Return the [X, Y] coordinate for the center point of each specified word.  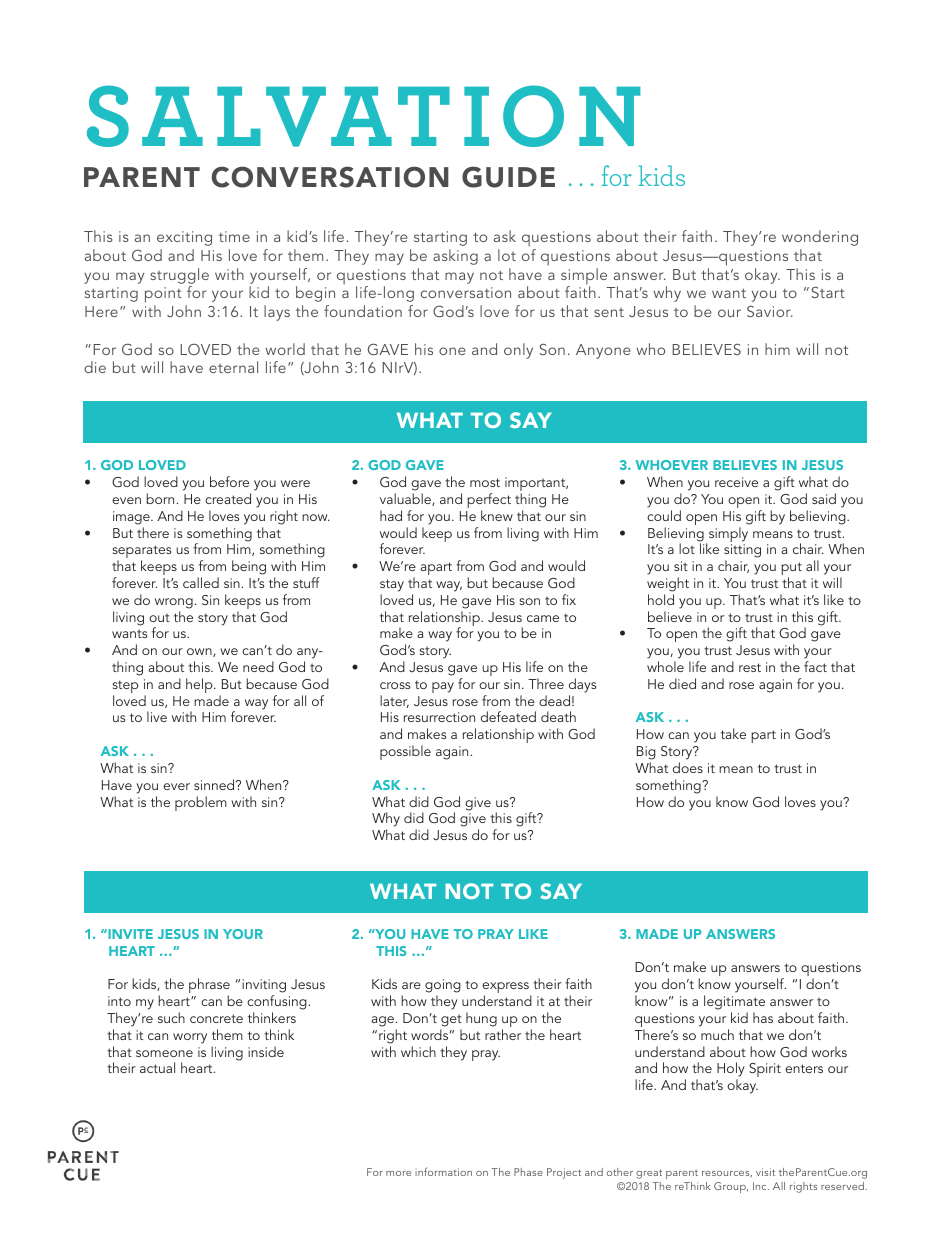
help [200, 685]
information [443, 1171]
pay [443, 687]
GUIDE [508, 177]
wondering [820, 238]
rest [750, 667]
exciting [184, 238]
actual [157, 1067]
